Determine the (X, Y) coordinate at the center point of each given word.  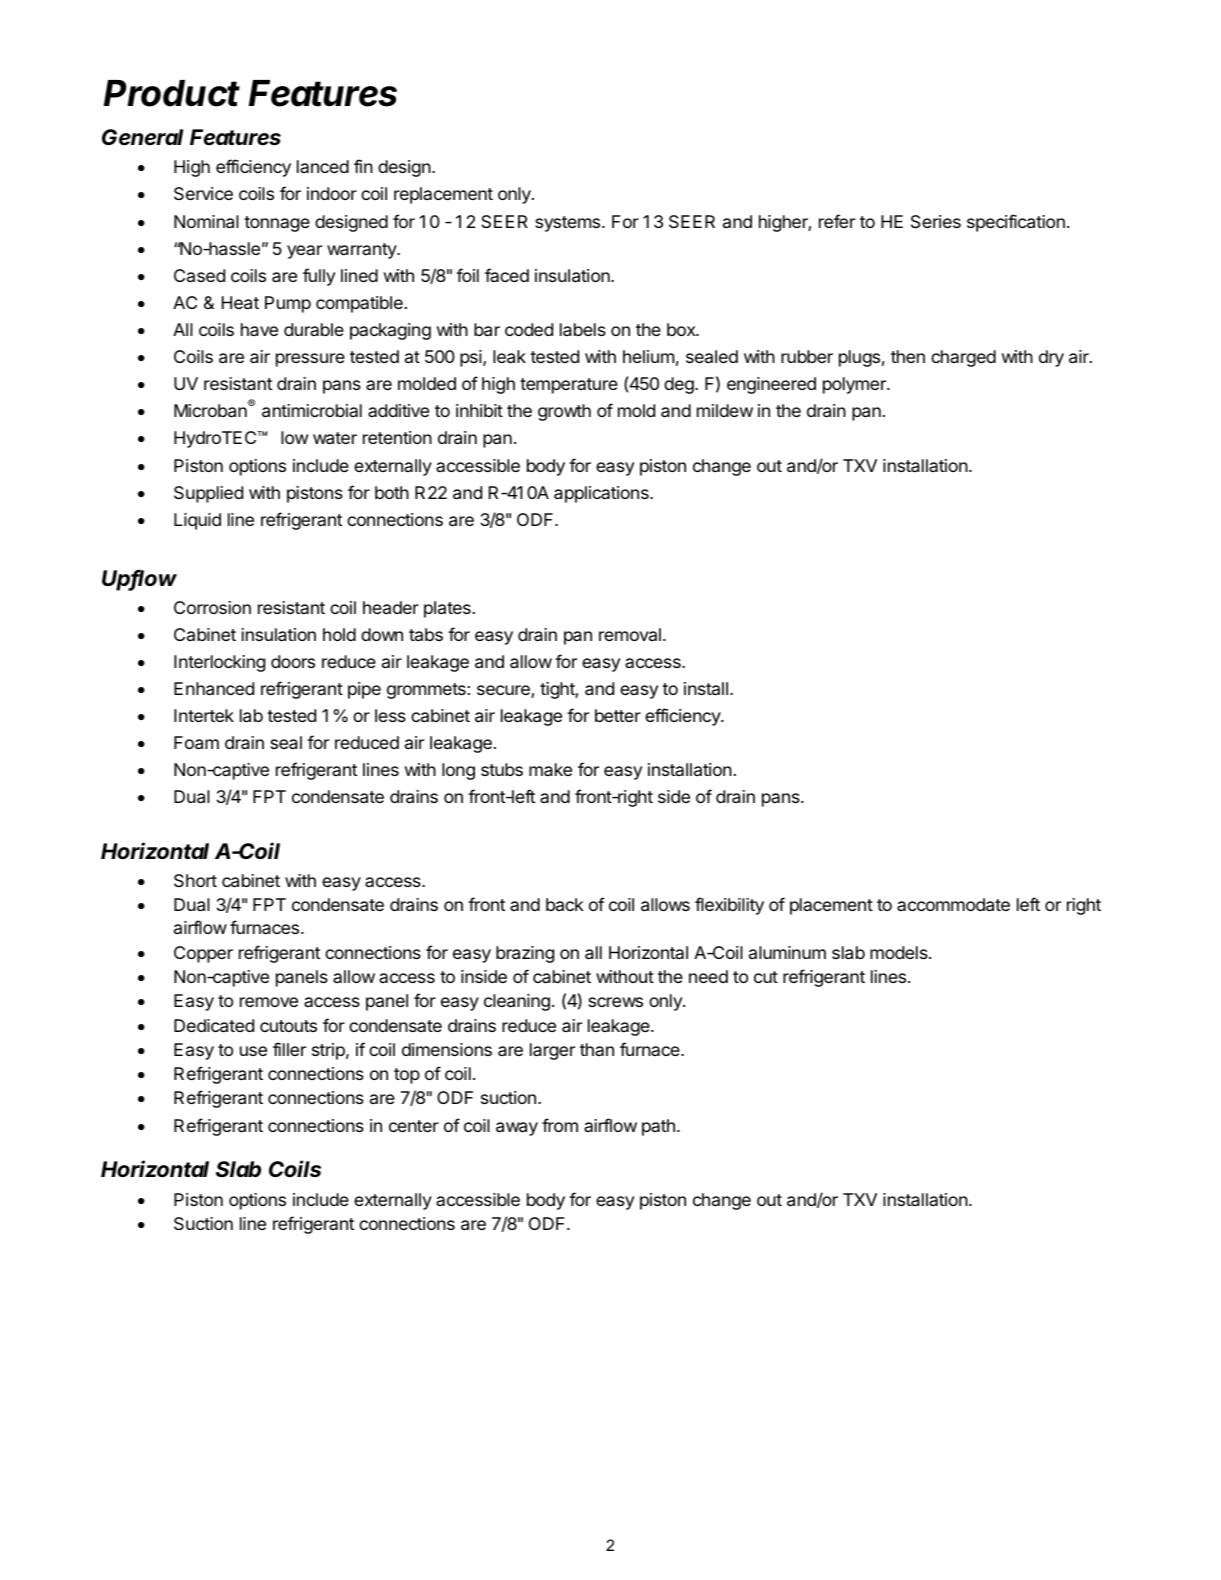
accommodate (953, 904)
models (900, 952)
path (658, 1127)
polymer (855, 385)
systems (569, 224)
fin (363, 166)
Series (936, 221)
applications (602, 494)
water (335, 438)
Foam (196, 742)
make (550, 769)
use (253, 1051)
